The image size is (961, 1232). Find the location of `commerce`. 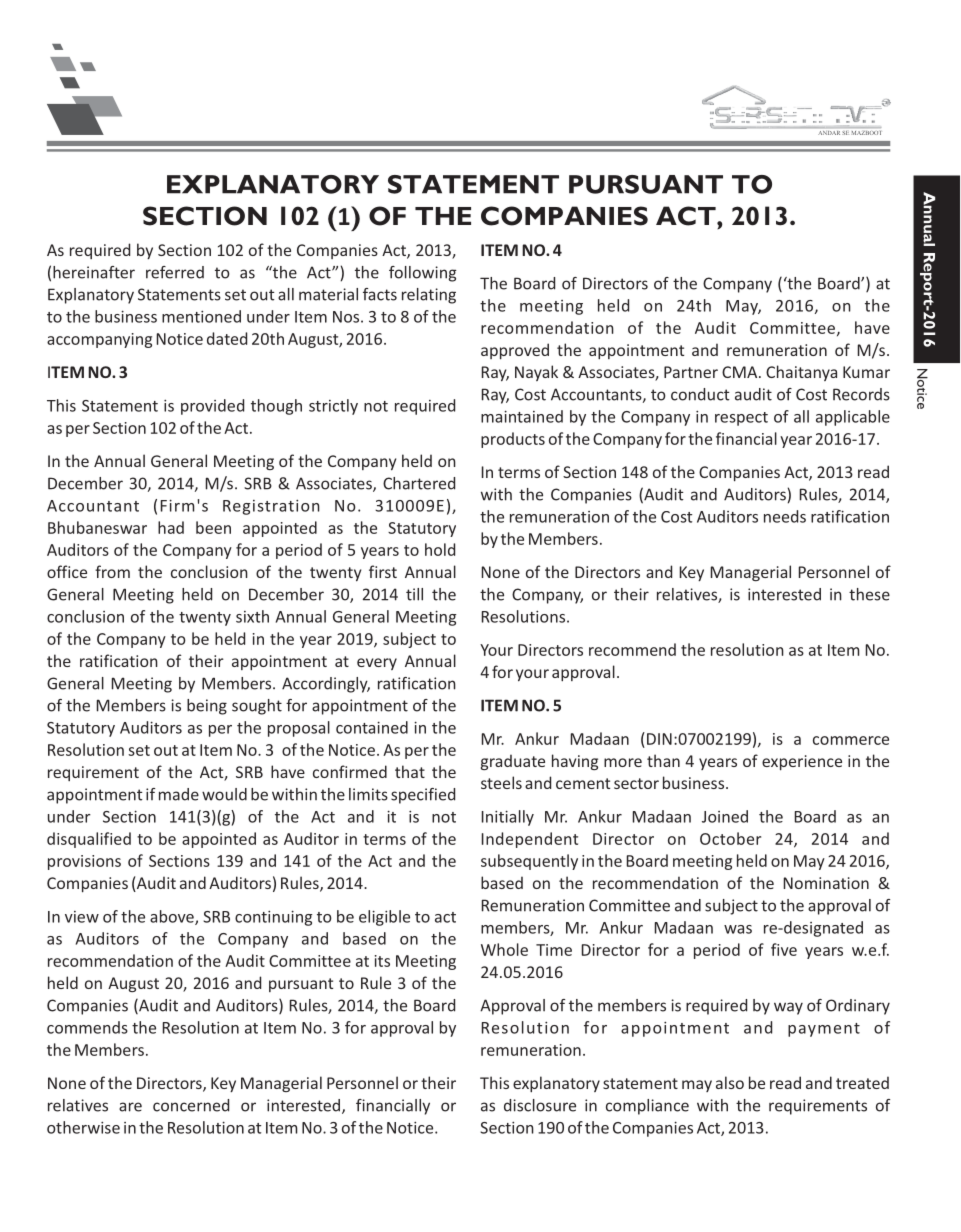

commerce is located at coordinates (851, 740).
